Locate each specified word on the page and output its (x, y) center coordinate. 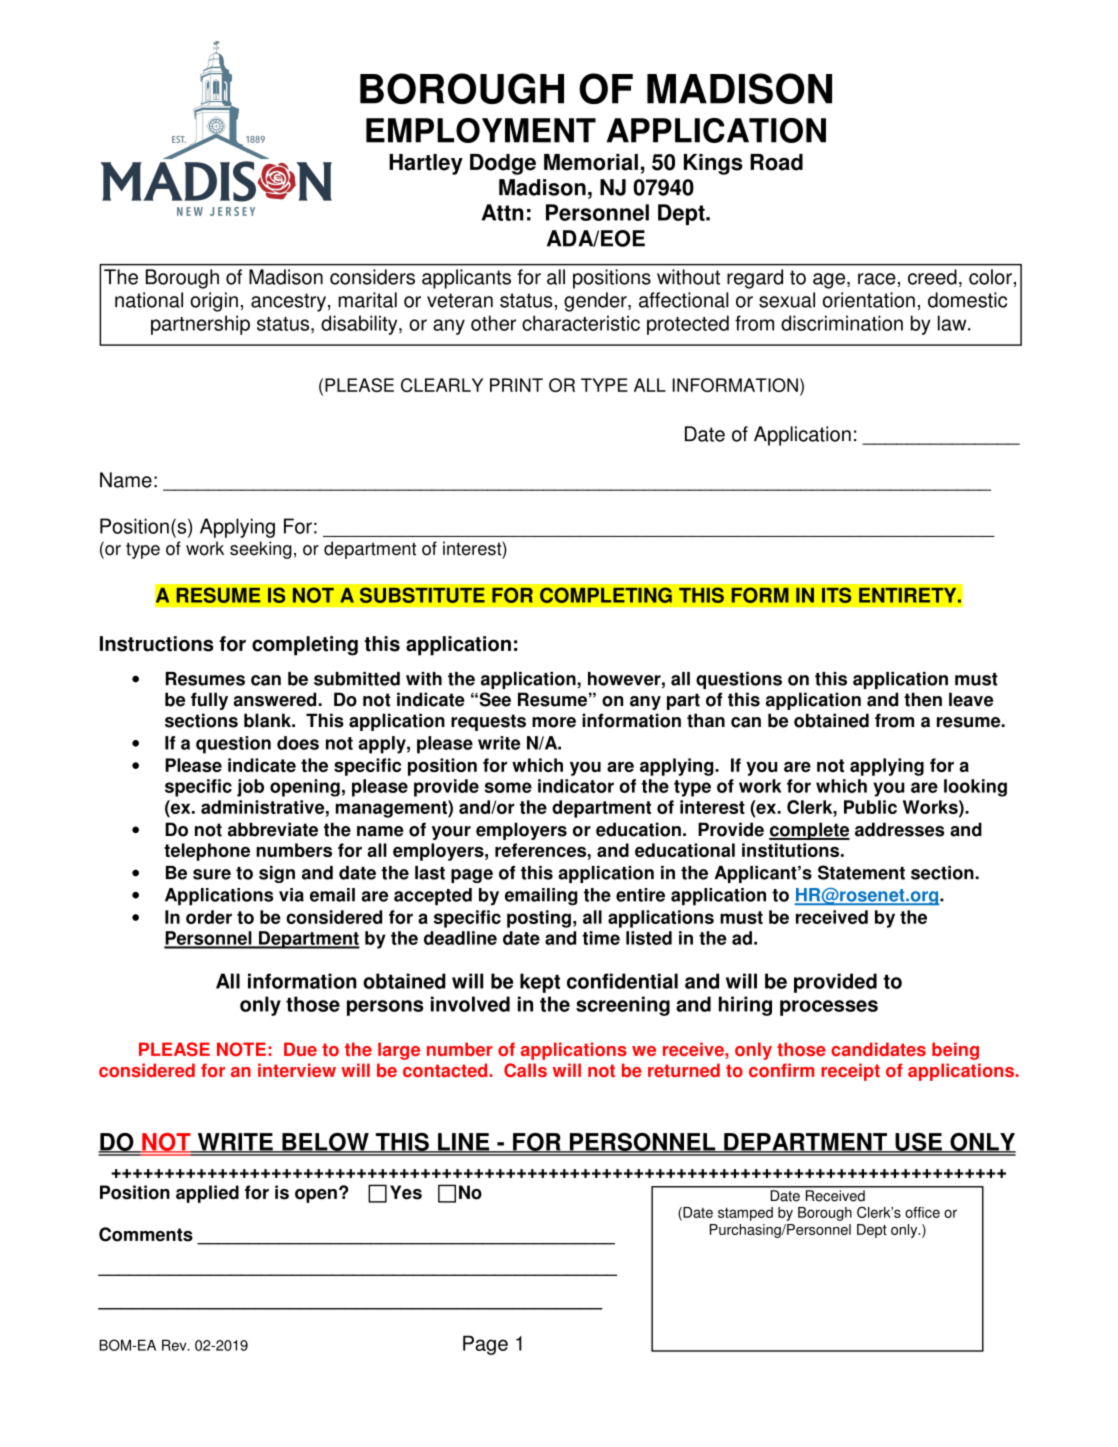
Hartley (426, 164)
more (554, 722)
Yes (406, 1192)
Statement (861, 872)
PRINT (516, 385)
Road (776, 162)
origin (214, 302)
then (923, 699)
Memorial (591, 162)
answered (276, 699)
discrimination (842, 323)
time (601, 938)
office (922, 1212)
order (209, 917)
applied (207, 1194)
